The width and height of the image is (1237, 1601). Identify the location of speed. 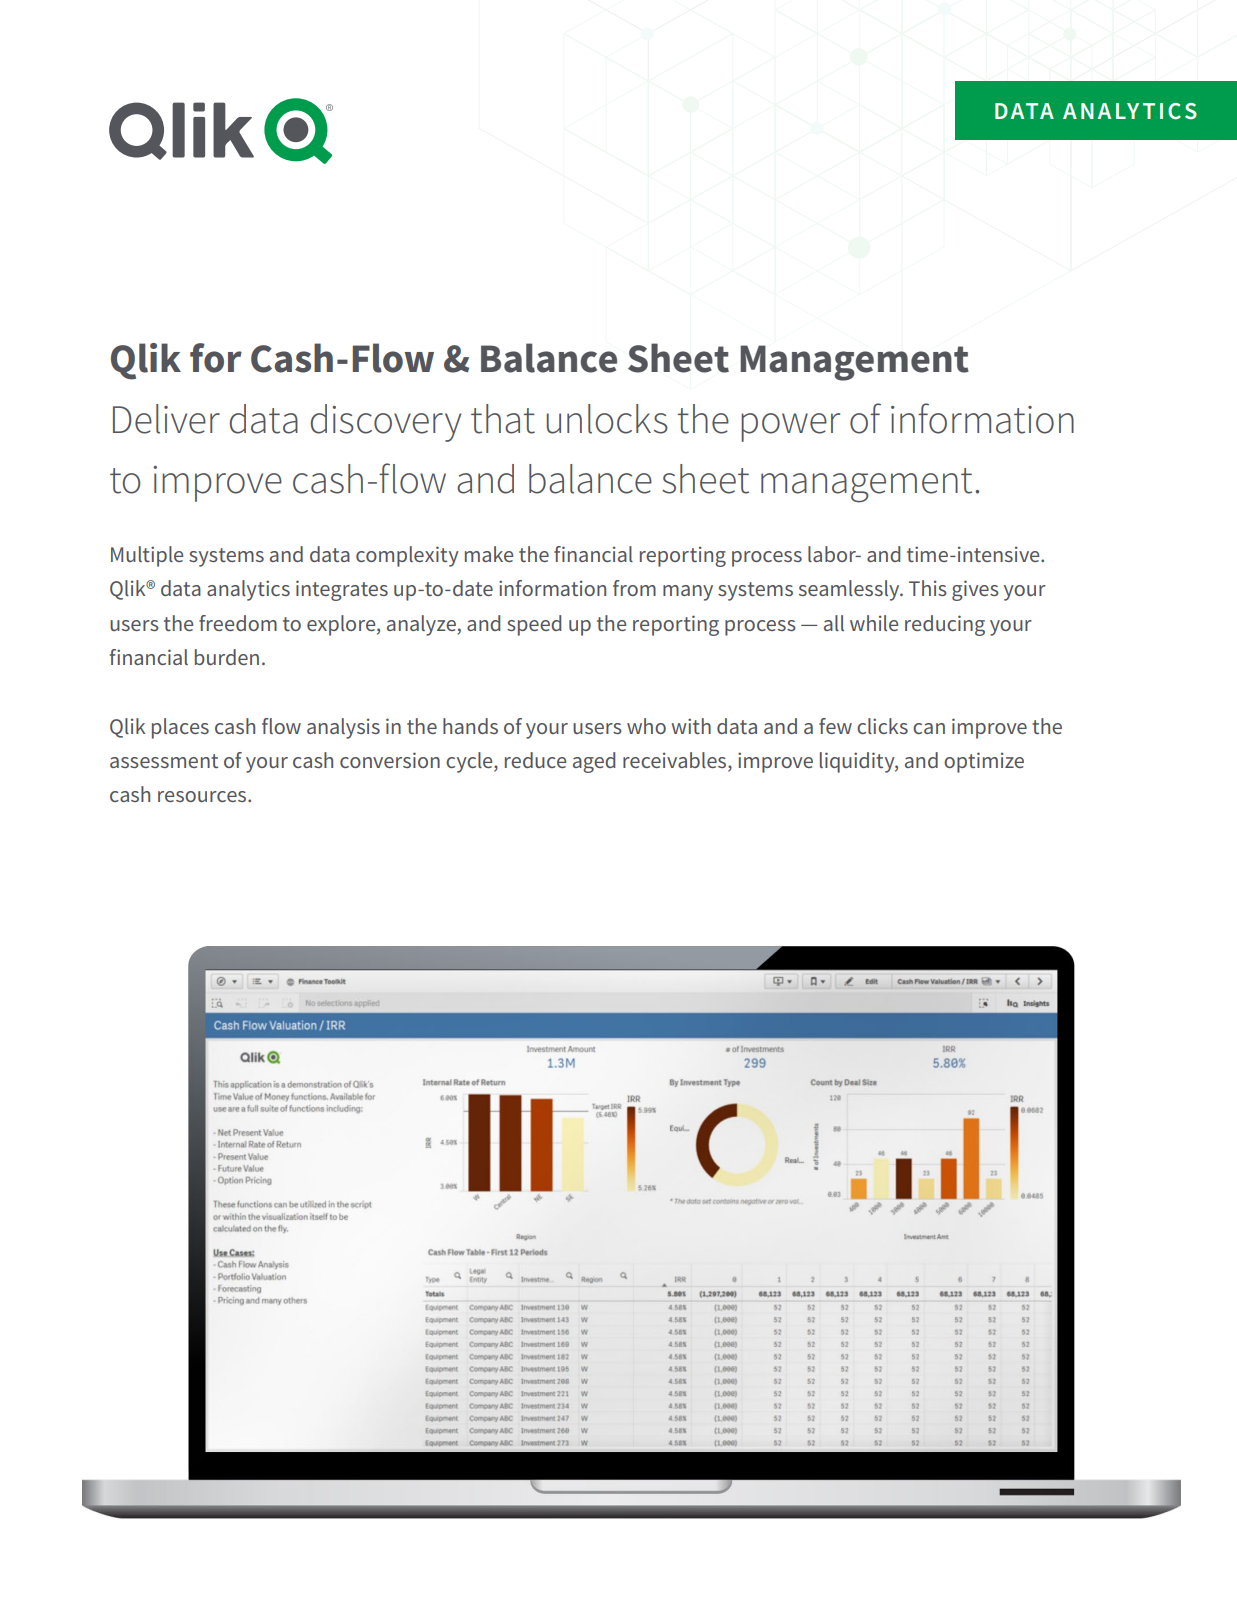
(534, 625).
